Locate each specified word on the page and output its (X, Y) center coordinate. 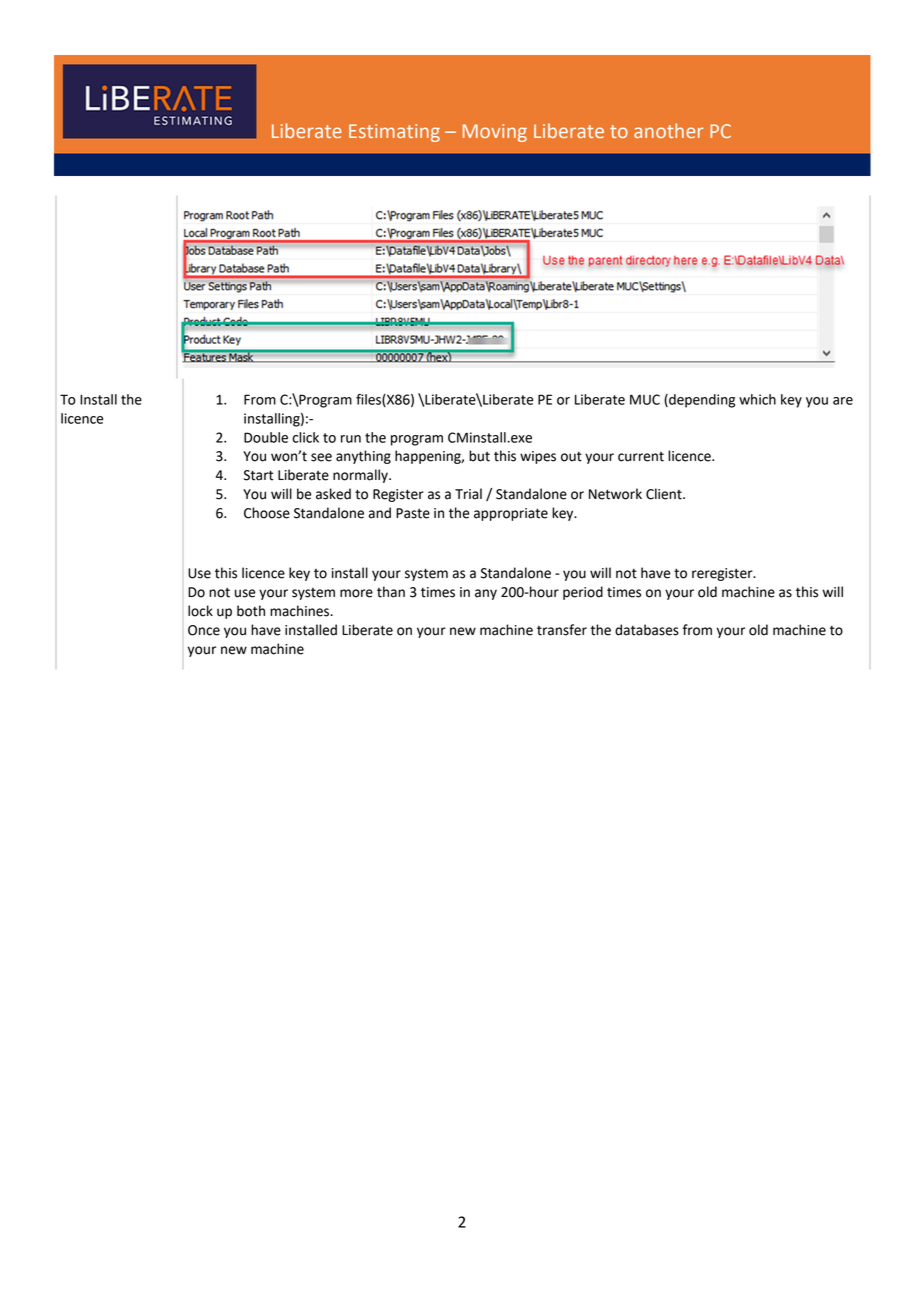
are (843, 401)
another (669, 130)
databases (647, 630)
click (305, 437)
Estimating (394, 133)
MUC (645, 399)
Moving (495, 133)
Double (266, 437)
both (251, 611)
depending (701, 401)
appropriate (511, 514)
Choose (267, 513)
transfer (562, 630)
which (757, 399)
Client (665, 494)
